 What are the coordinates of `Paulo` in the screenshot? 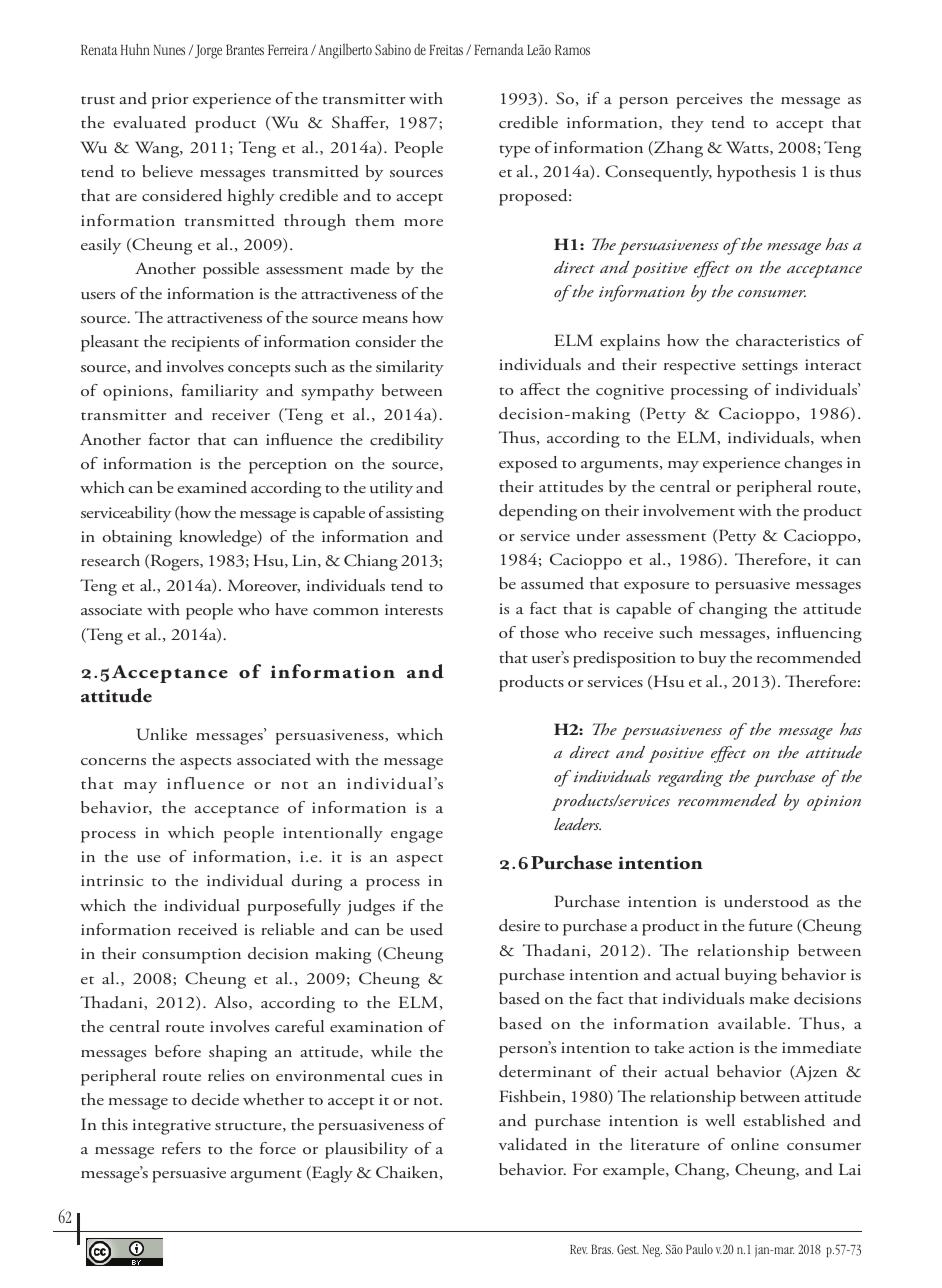 It's located at (699, 1249).
